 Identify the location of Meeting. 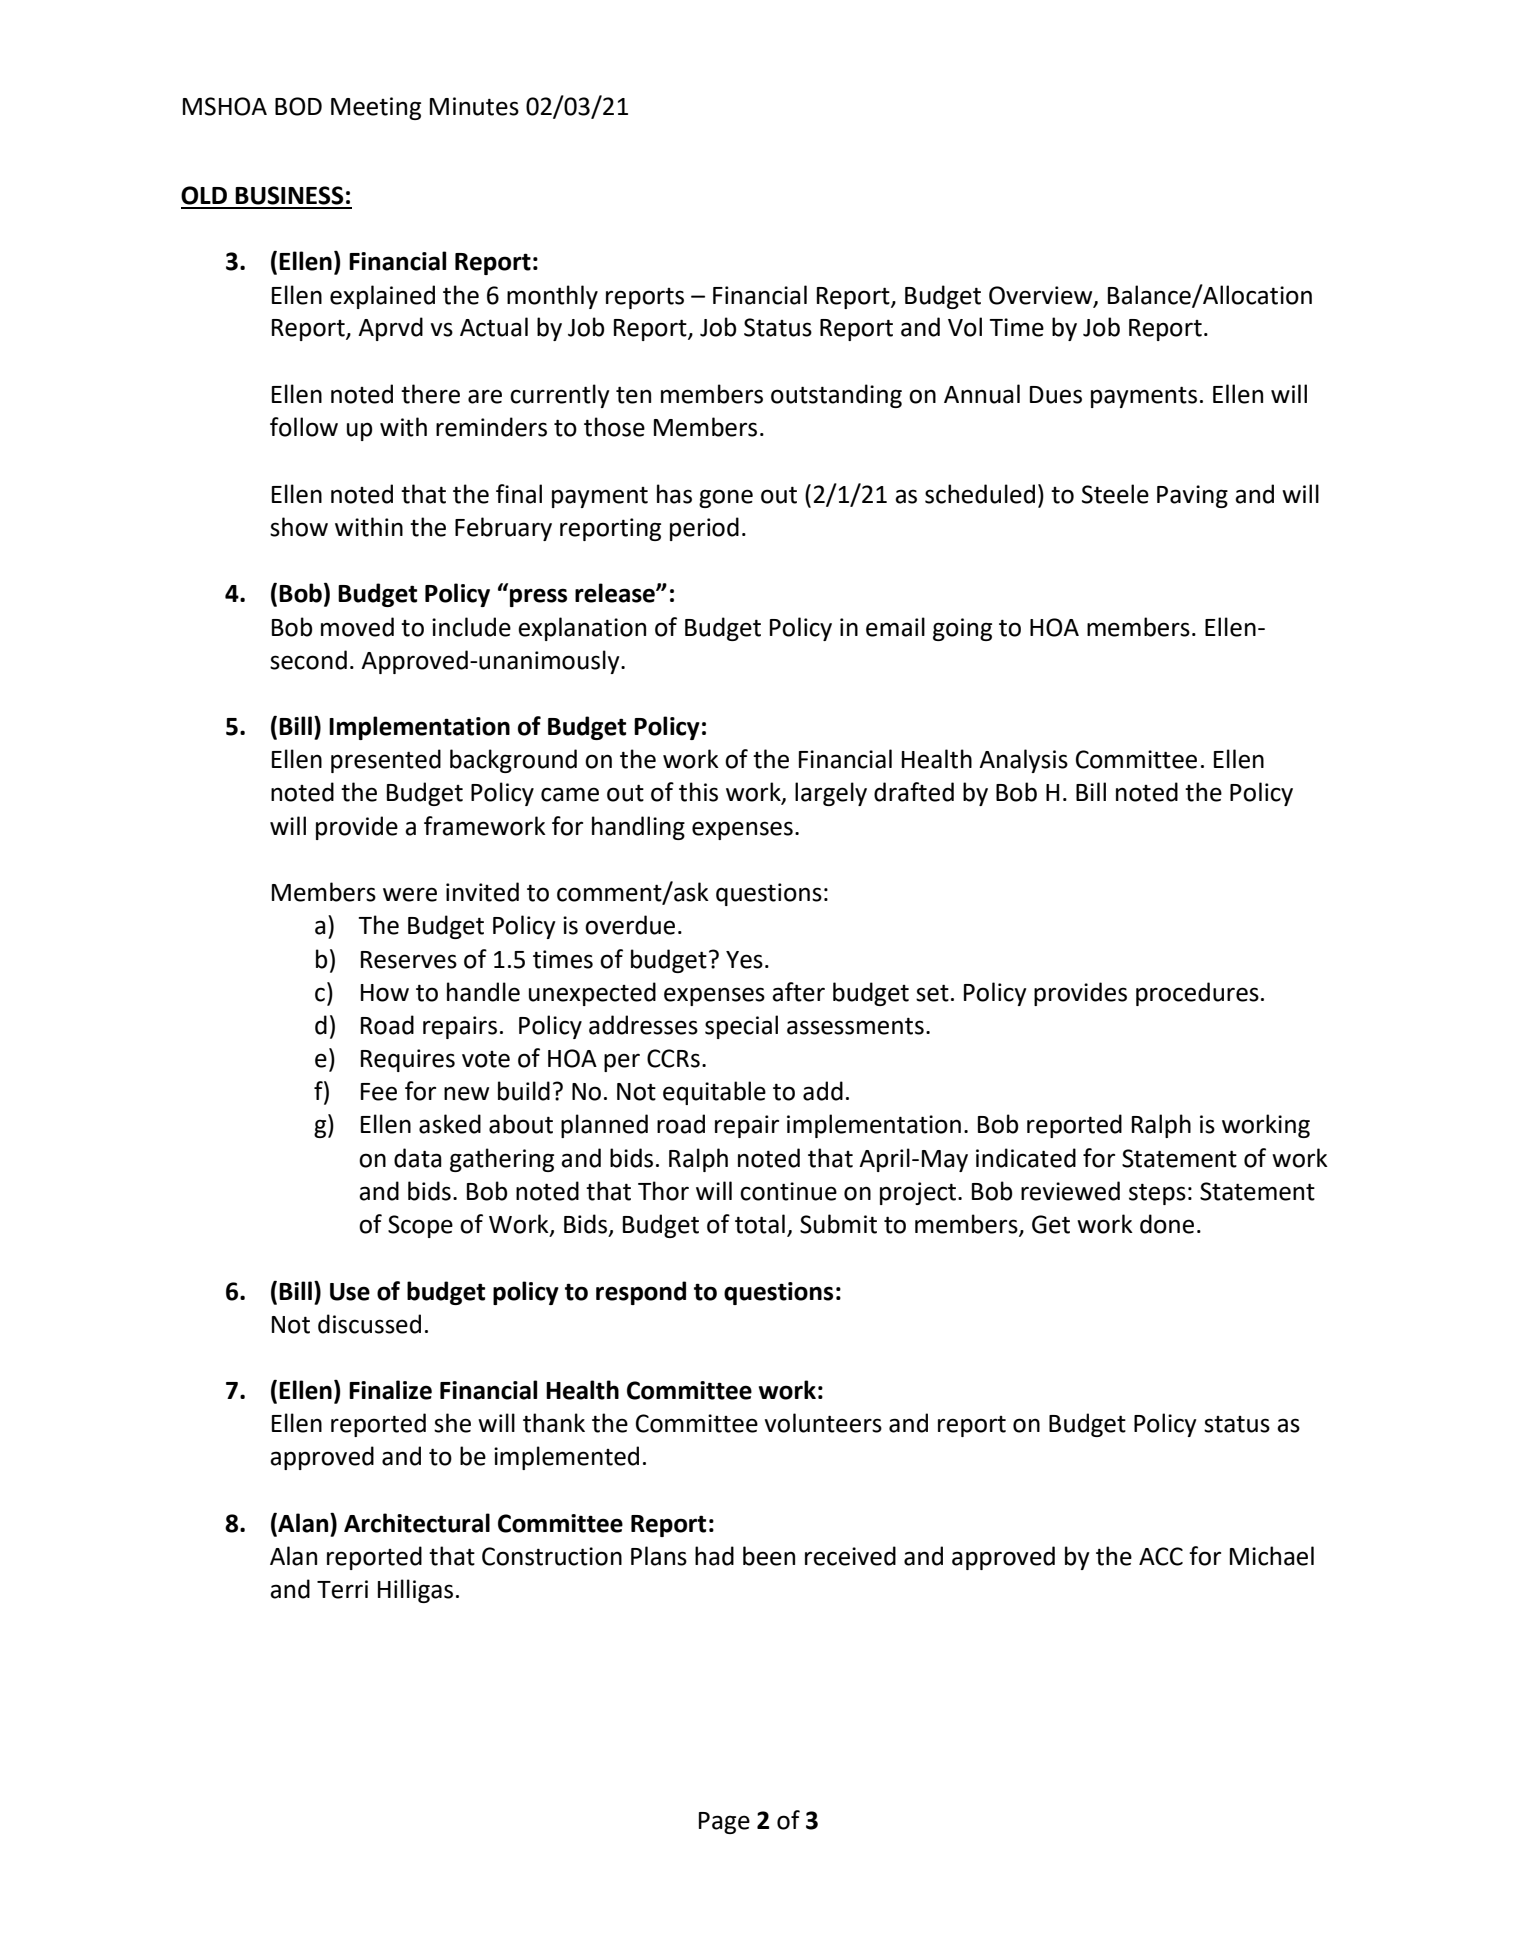
(376, 108).
